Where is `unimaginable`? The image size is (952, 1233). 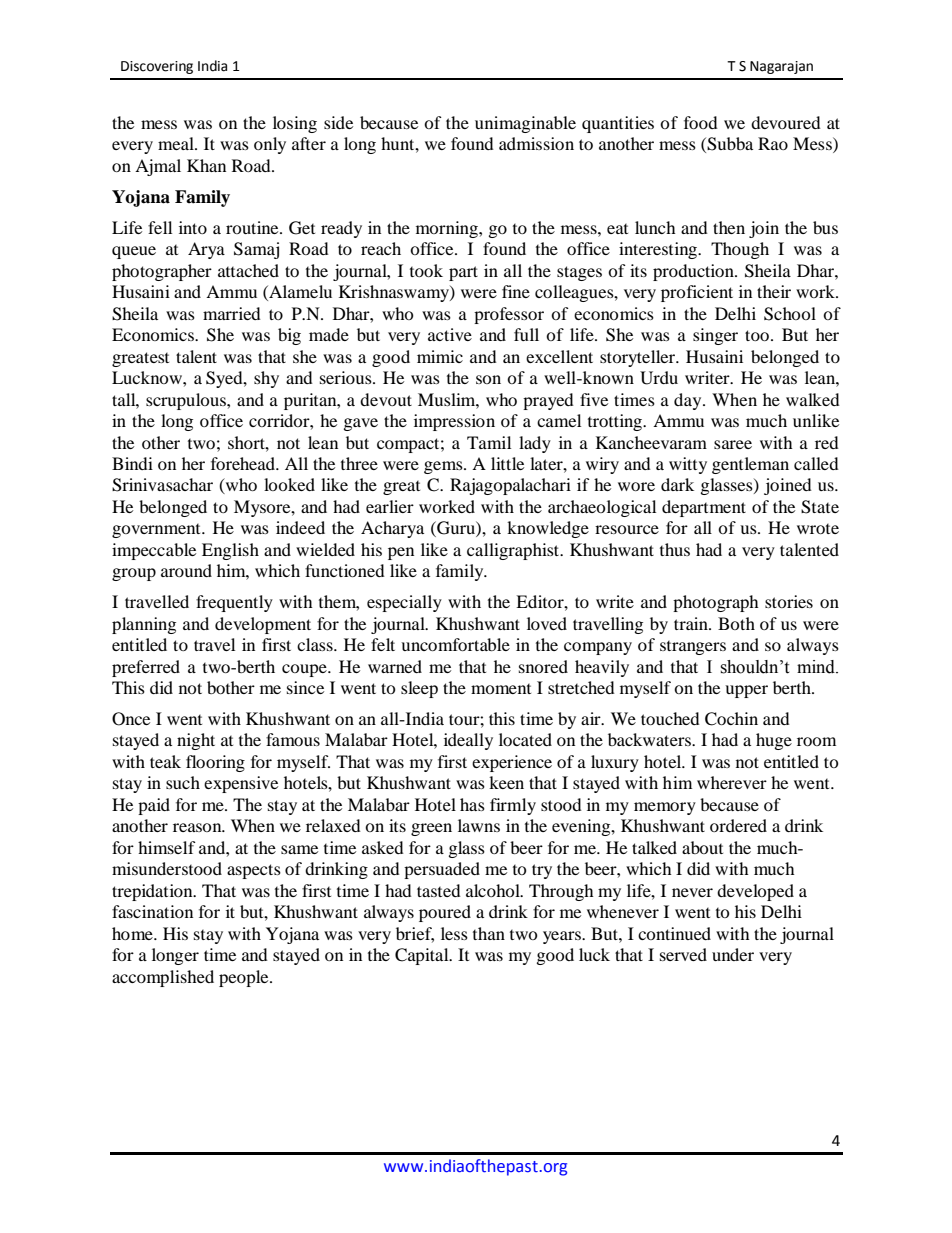 unimaginable is located at coordinates (525, 124).
